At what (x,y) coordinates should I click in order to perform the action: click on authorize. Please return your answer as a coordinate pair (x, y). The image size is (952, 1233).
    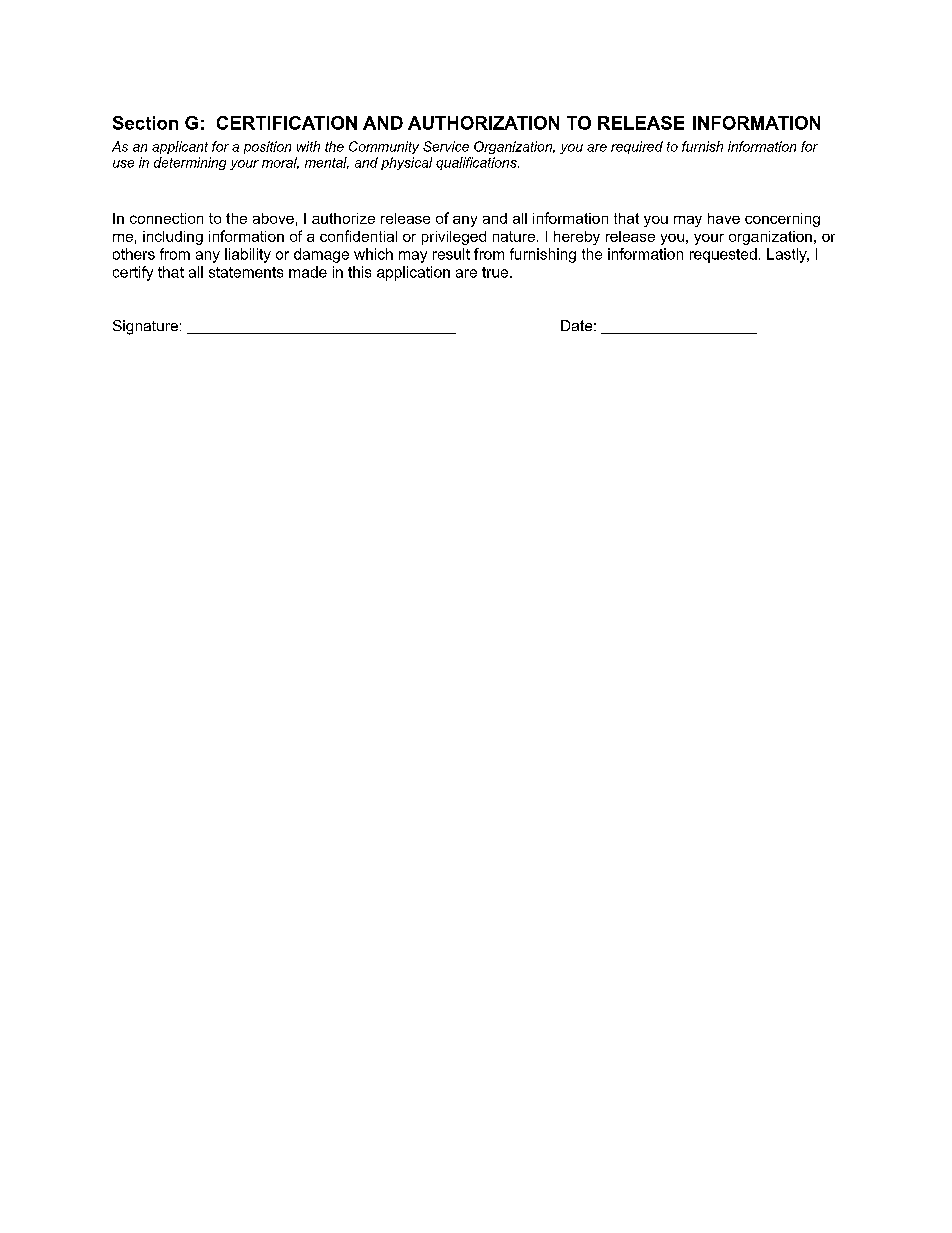
    Looking at the image, I should click on (343, 218).
